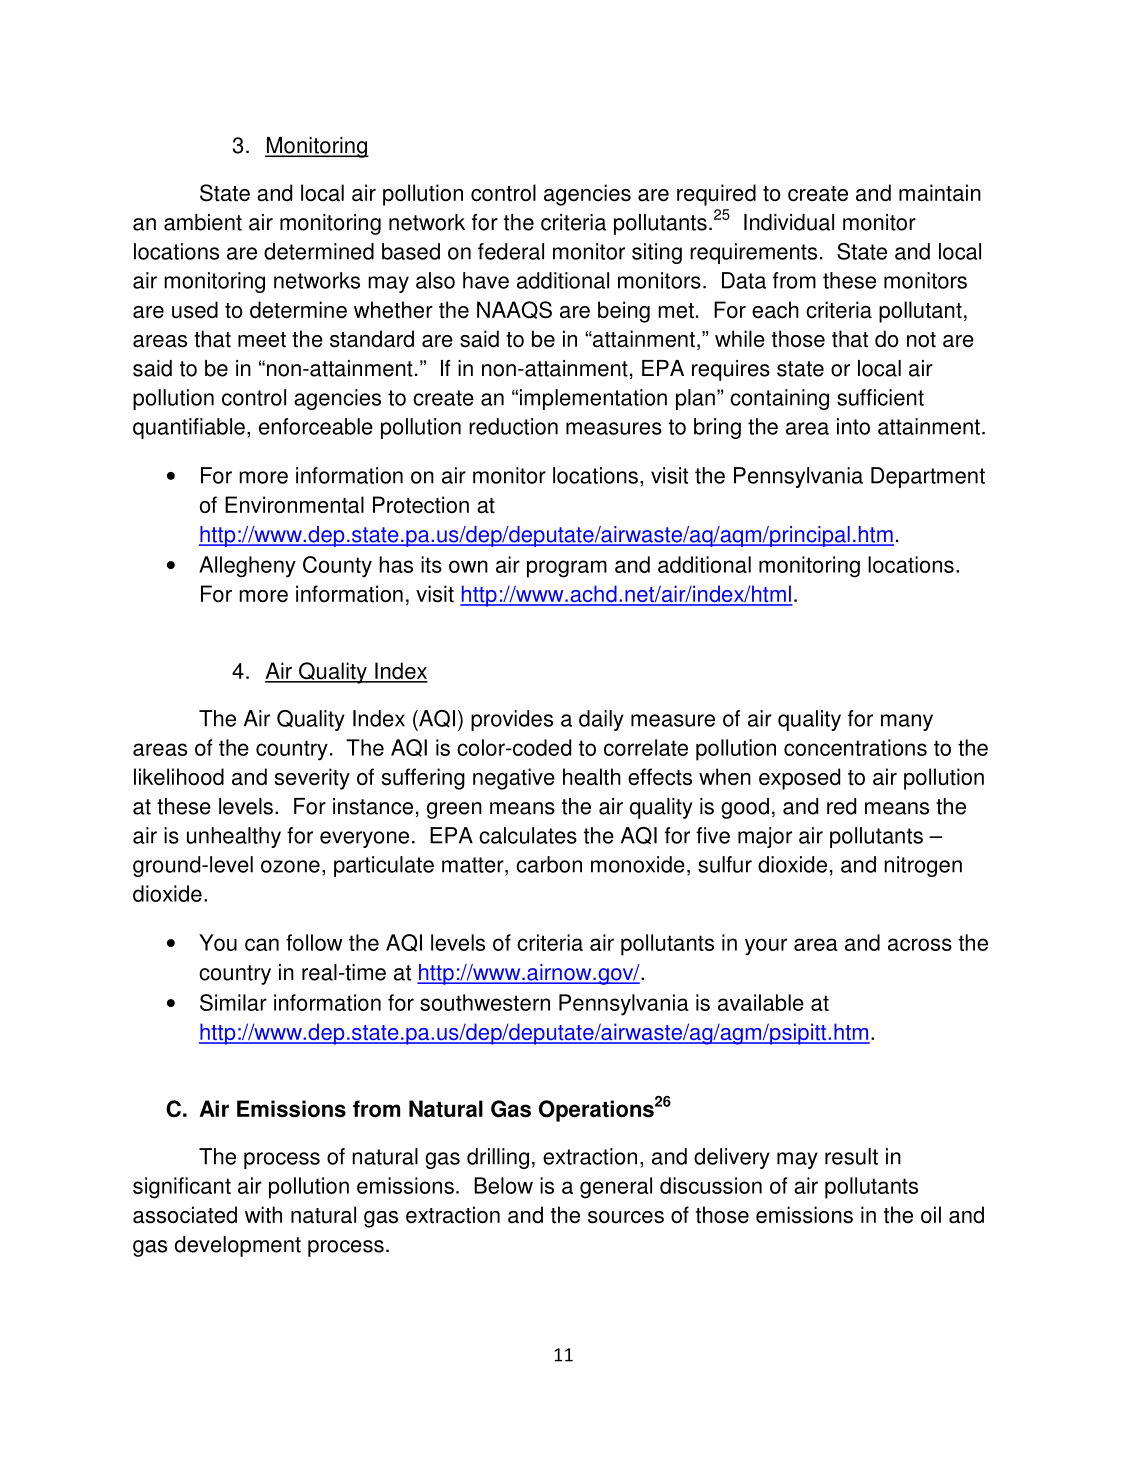  What do you see at coordinates (290, 866) in the image?
I see `ozone` at bounding box center [290, 866].
